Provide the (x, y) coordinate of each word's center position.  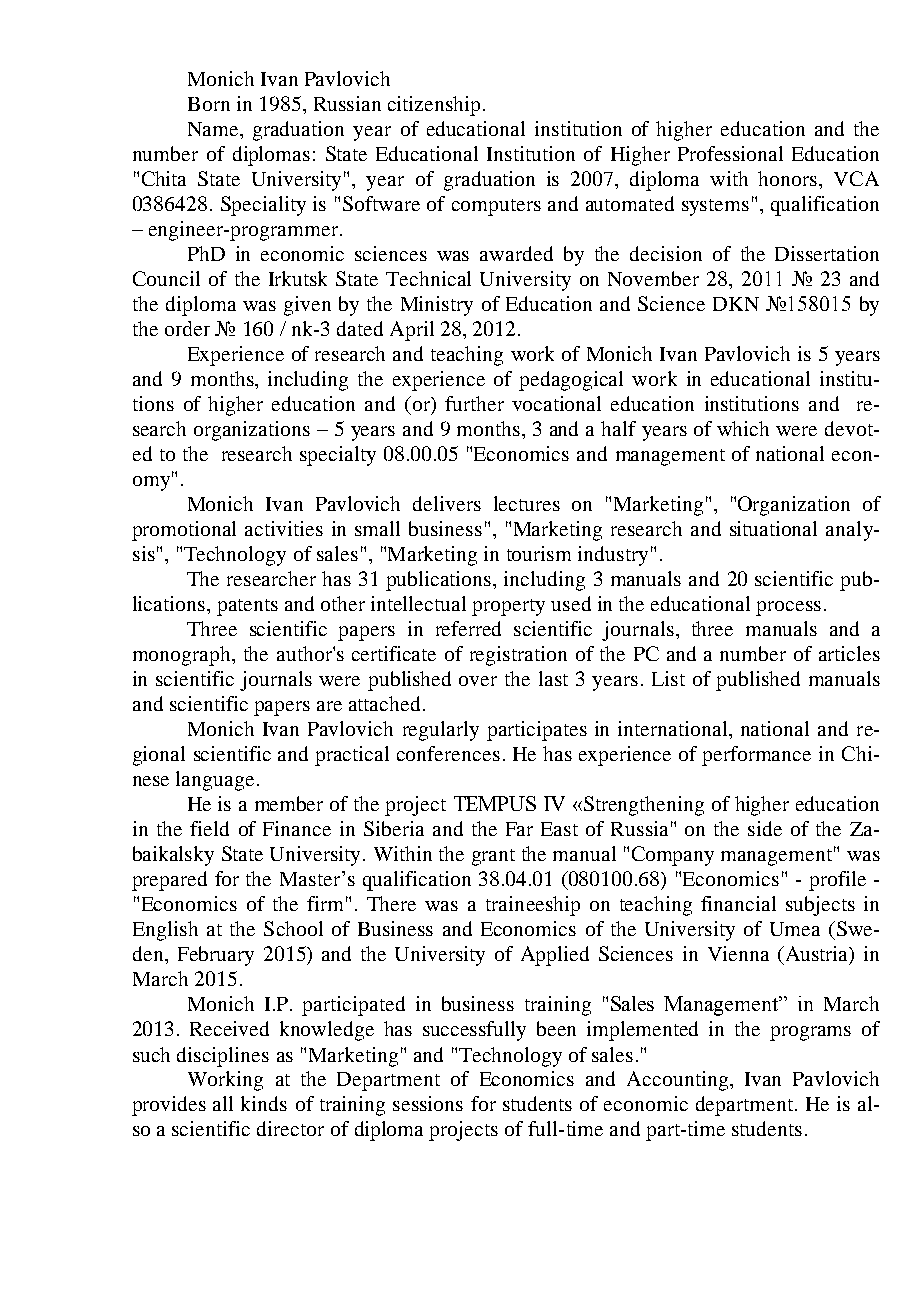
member (289, 803)
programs (810, 1033)
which (743, 428)
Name (214, 129)
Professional (730, 153)
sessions (428, 1103)
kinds (264, 1103)
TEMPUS (495, 803)
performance (756, 756)
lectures (527, 503)
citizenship (434, 106)
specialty (338, 456)
